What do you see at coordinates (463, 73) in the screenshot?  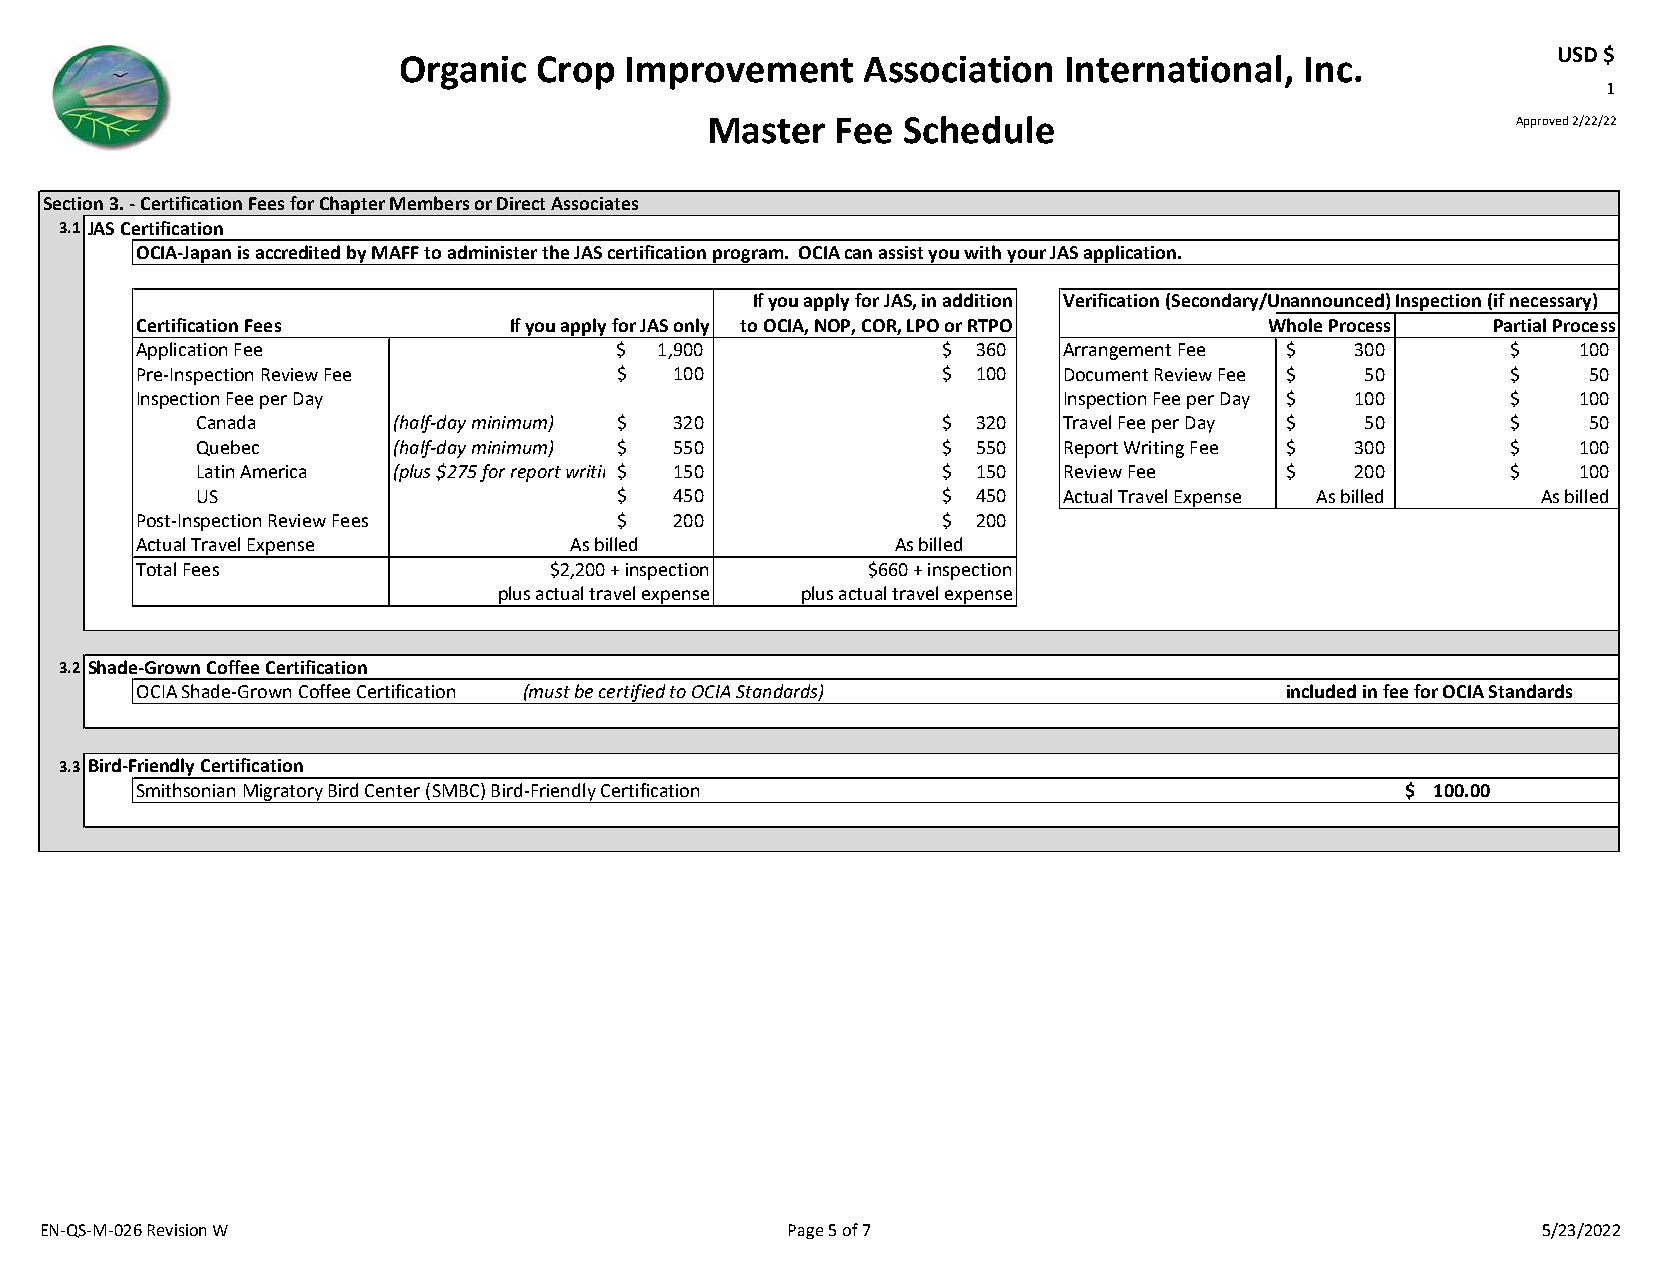 I see `Organic` at bounding box center [463, 73].
